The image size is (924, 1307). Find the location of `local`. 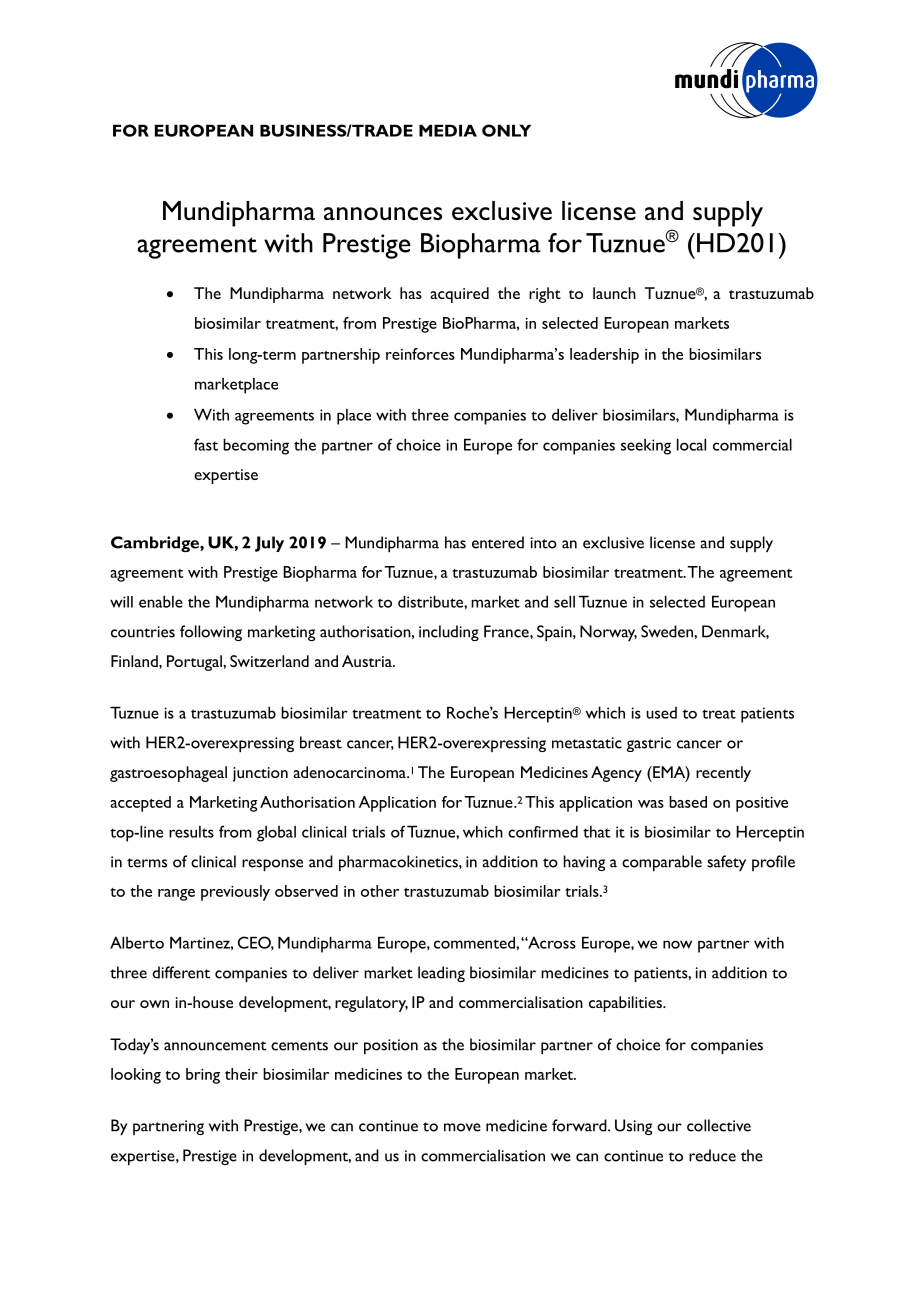

local is located at coordinates (691, 444).
